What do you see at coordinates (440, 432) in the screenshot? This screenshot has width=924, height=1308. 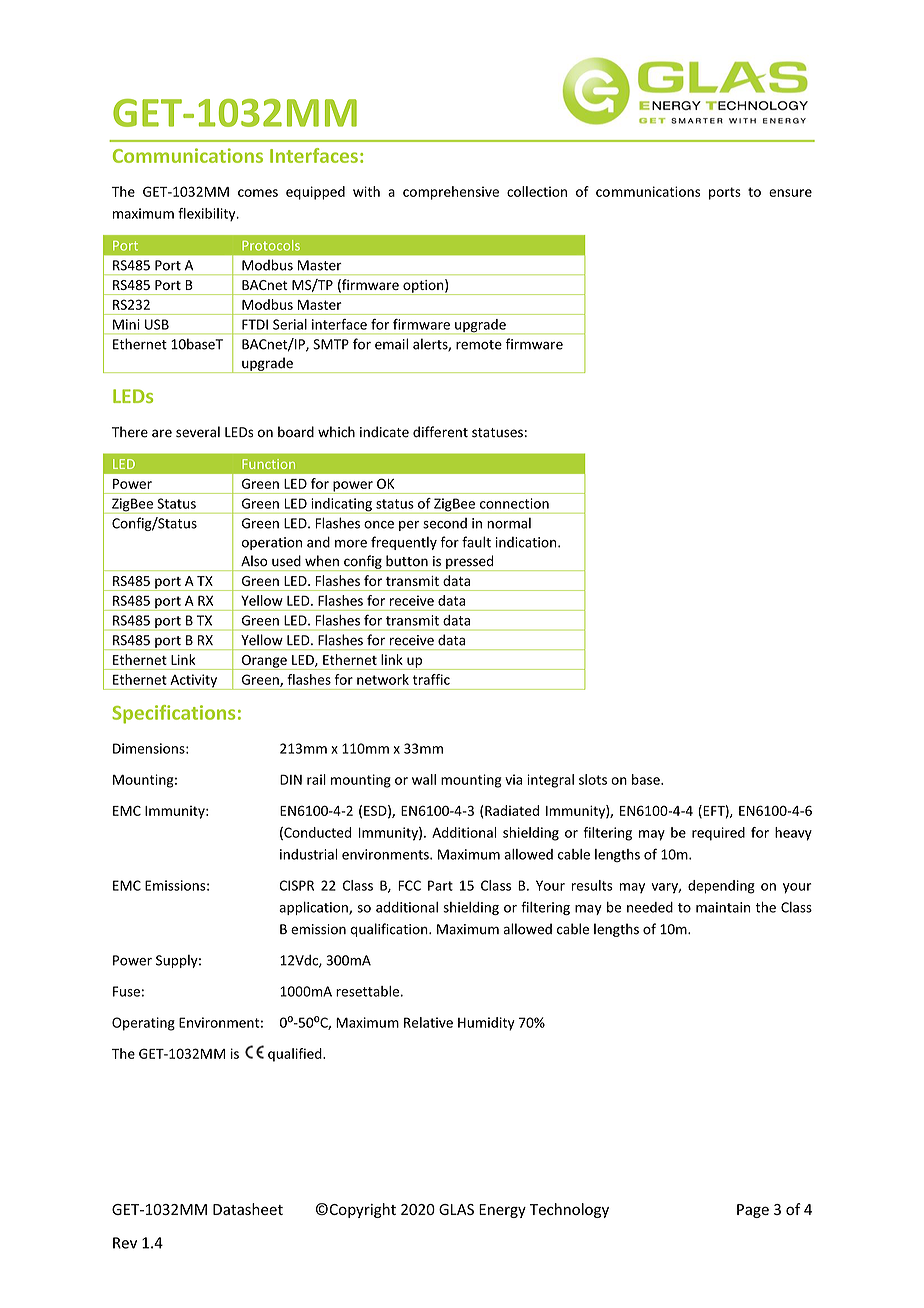 I see `different` at bounding box center [440, 432].
